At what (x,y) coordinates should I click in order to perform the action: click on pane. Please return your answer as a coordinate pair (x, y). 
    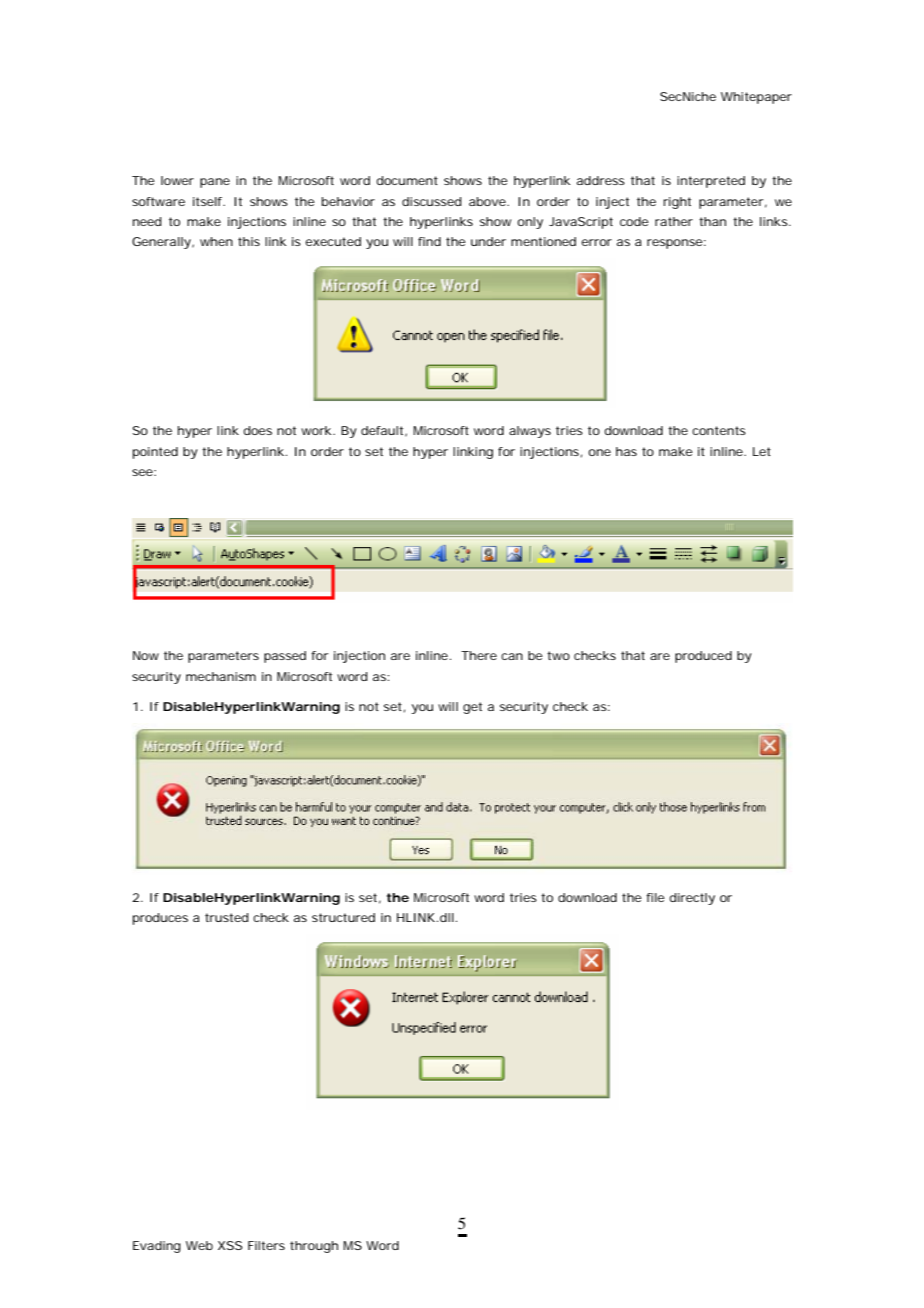
    Looking at the image, I should click on (215, 183).
